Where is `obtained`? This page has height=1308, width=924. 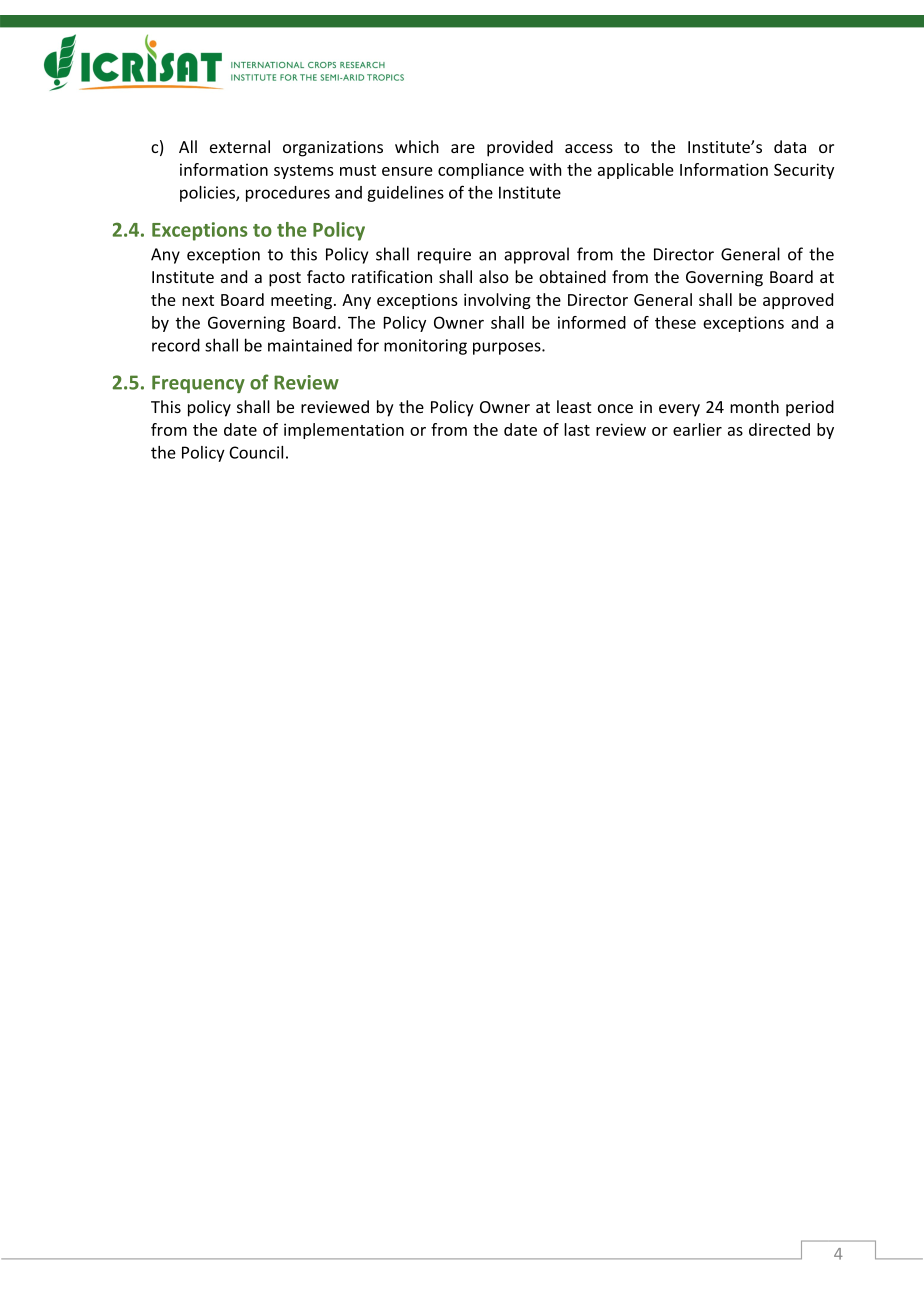 obtained is located at coordinates (572, 276).
